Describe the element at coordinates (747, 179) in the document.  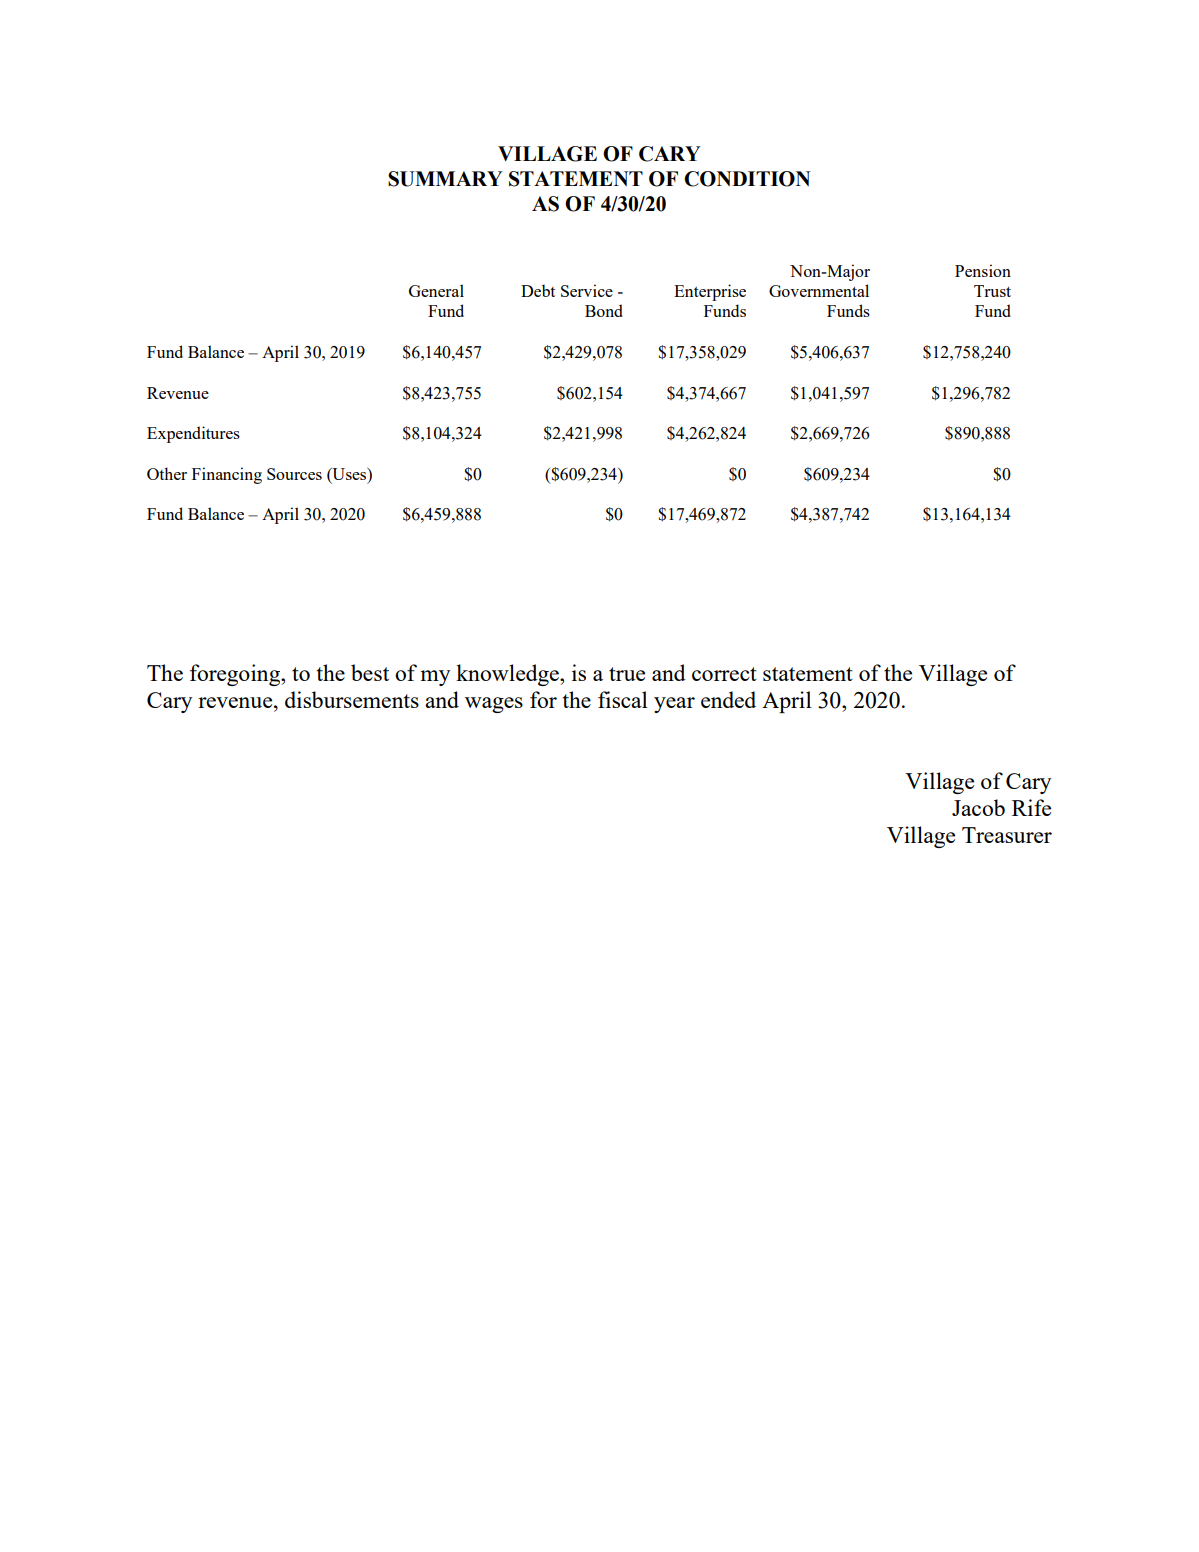
I see `CONDITION` at that location.
